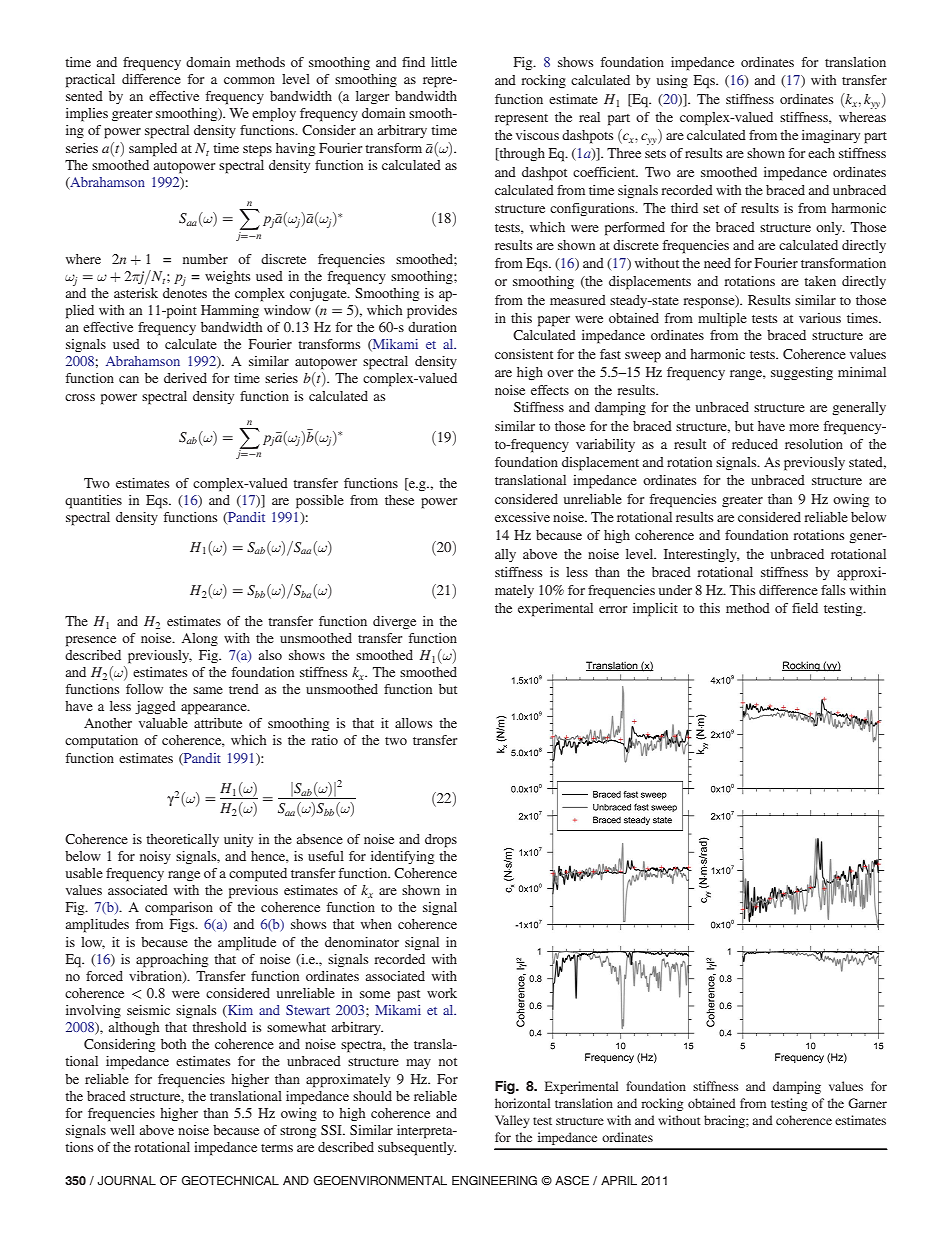  Describe the element at coordinates (805, 608) in the document. I see `field` at that location.
